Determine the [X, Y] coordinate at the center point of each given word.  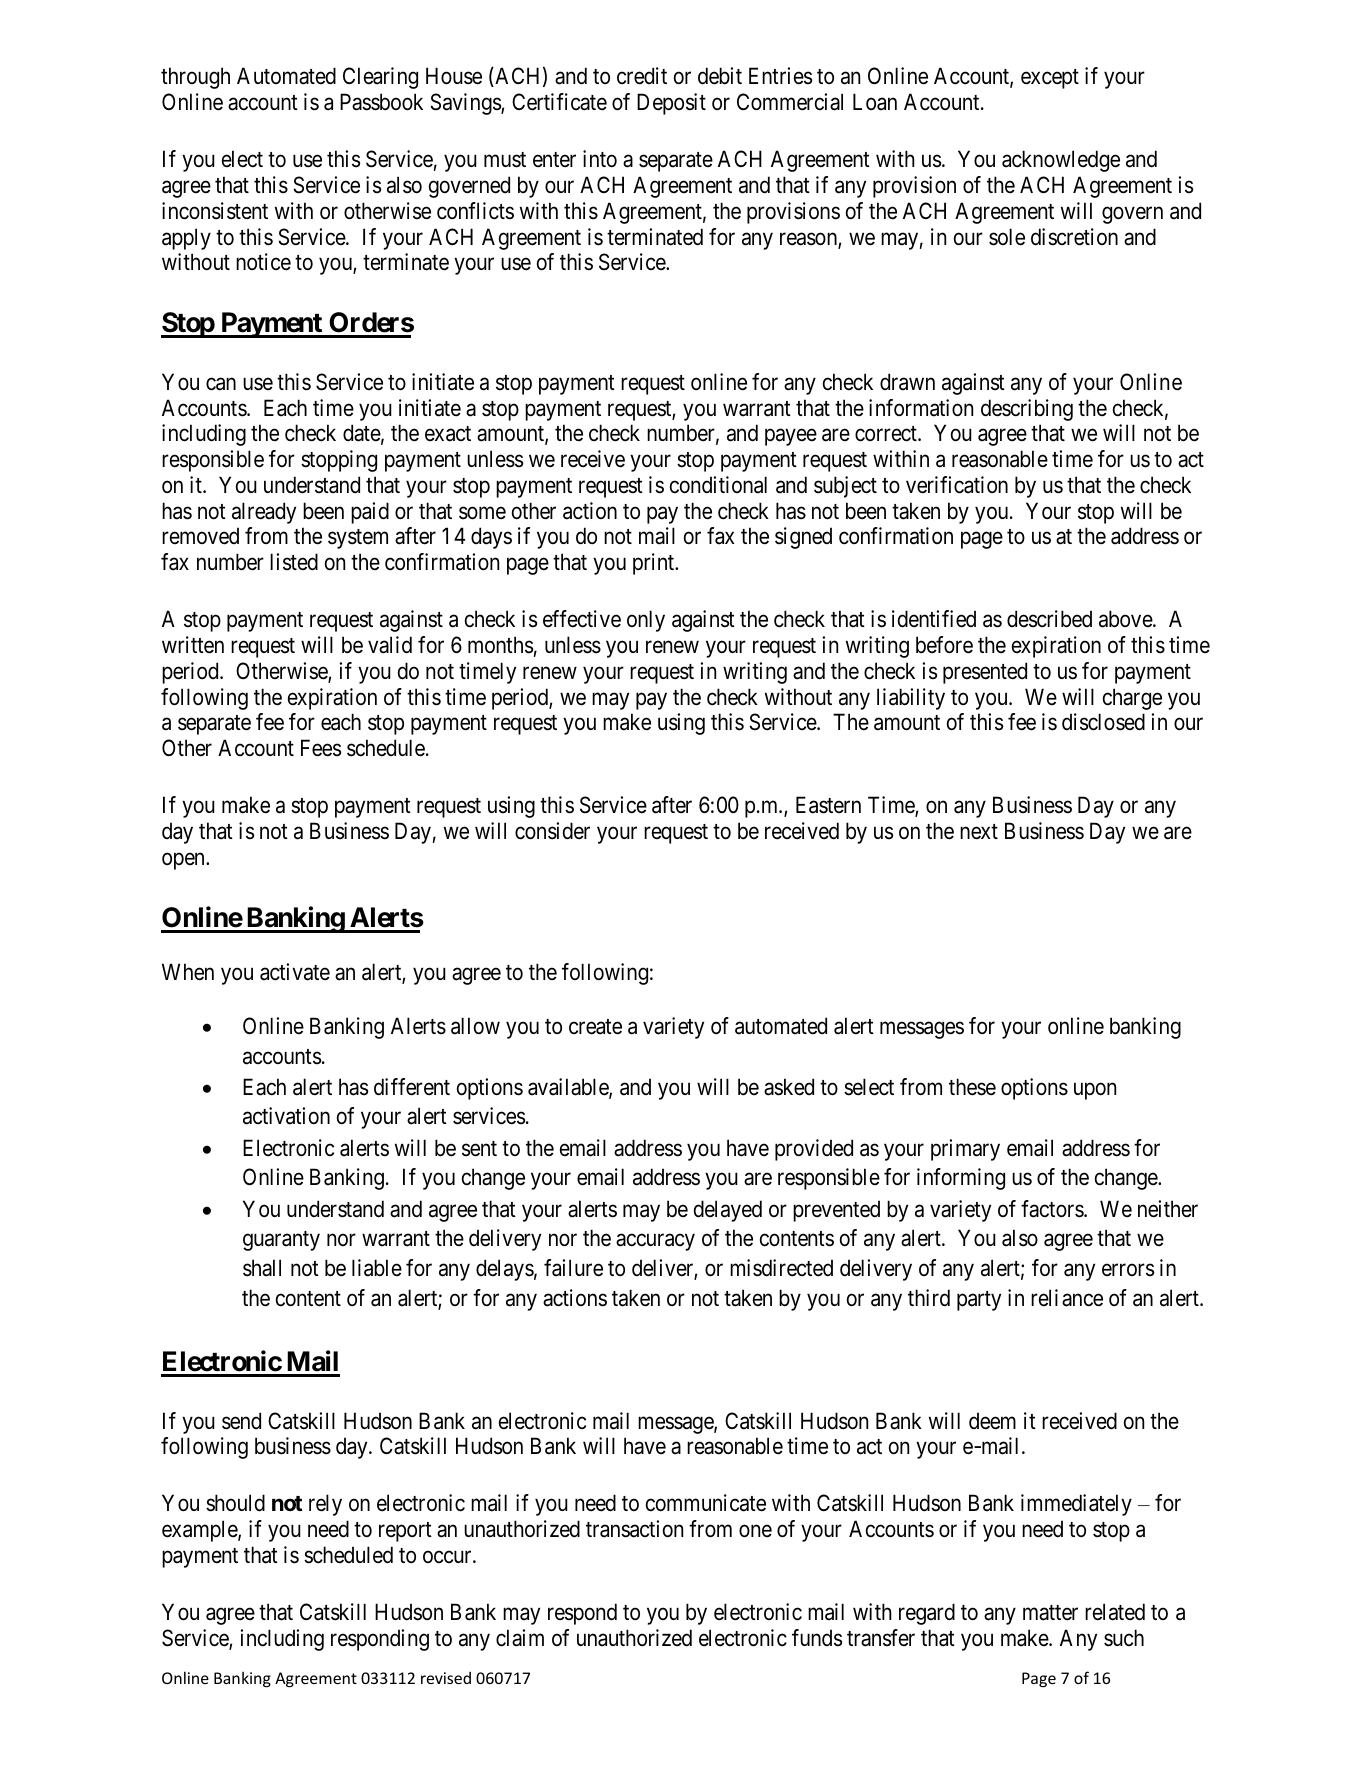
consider [552, 831]
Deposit [671, 104]
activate [295, 972]
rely [325, 1505]
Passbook [381, 102]
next [979, 832]
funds [817, 1638]
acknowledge [1061, 161]
